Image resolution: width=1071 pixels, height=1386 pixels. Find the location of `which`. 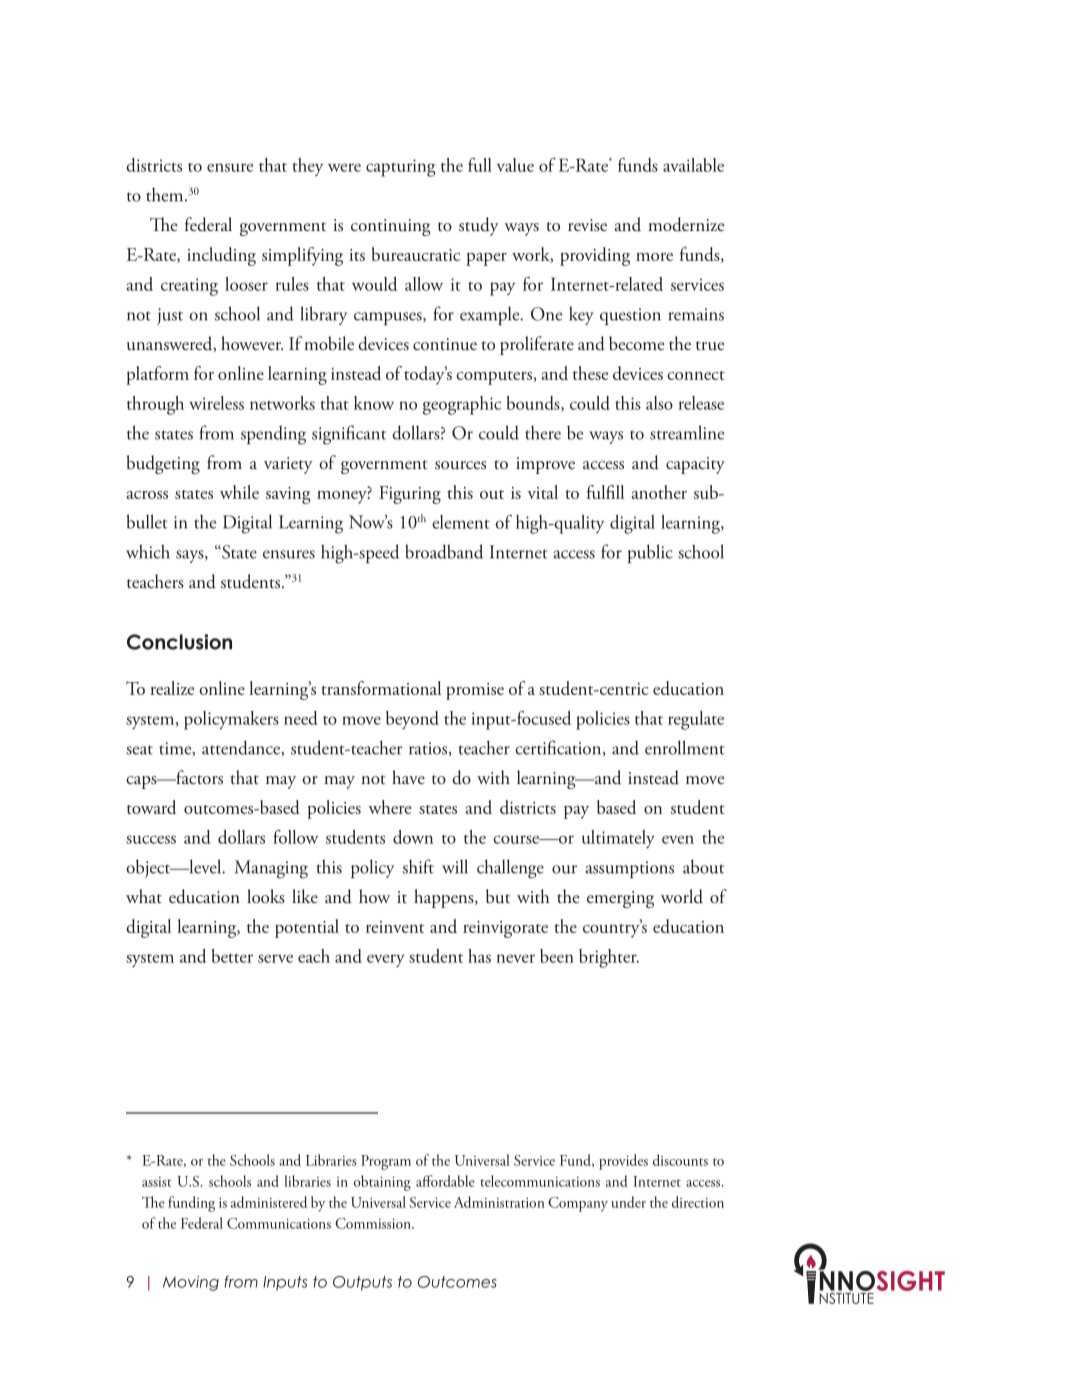

which is located at coordinates (148, 551).
